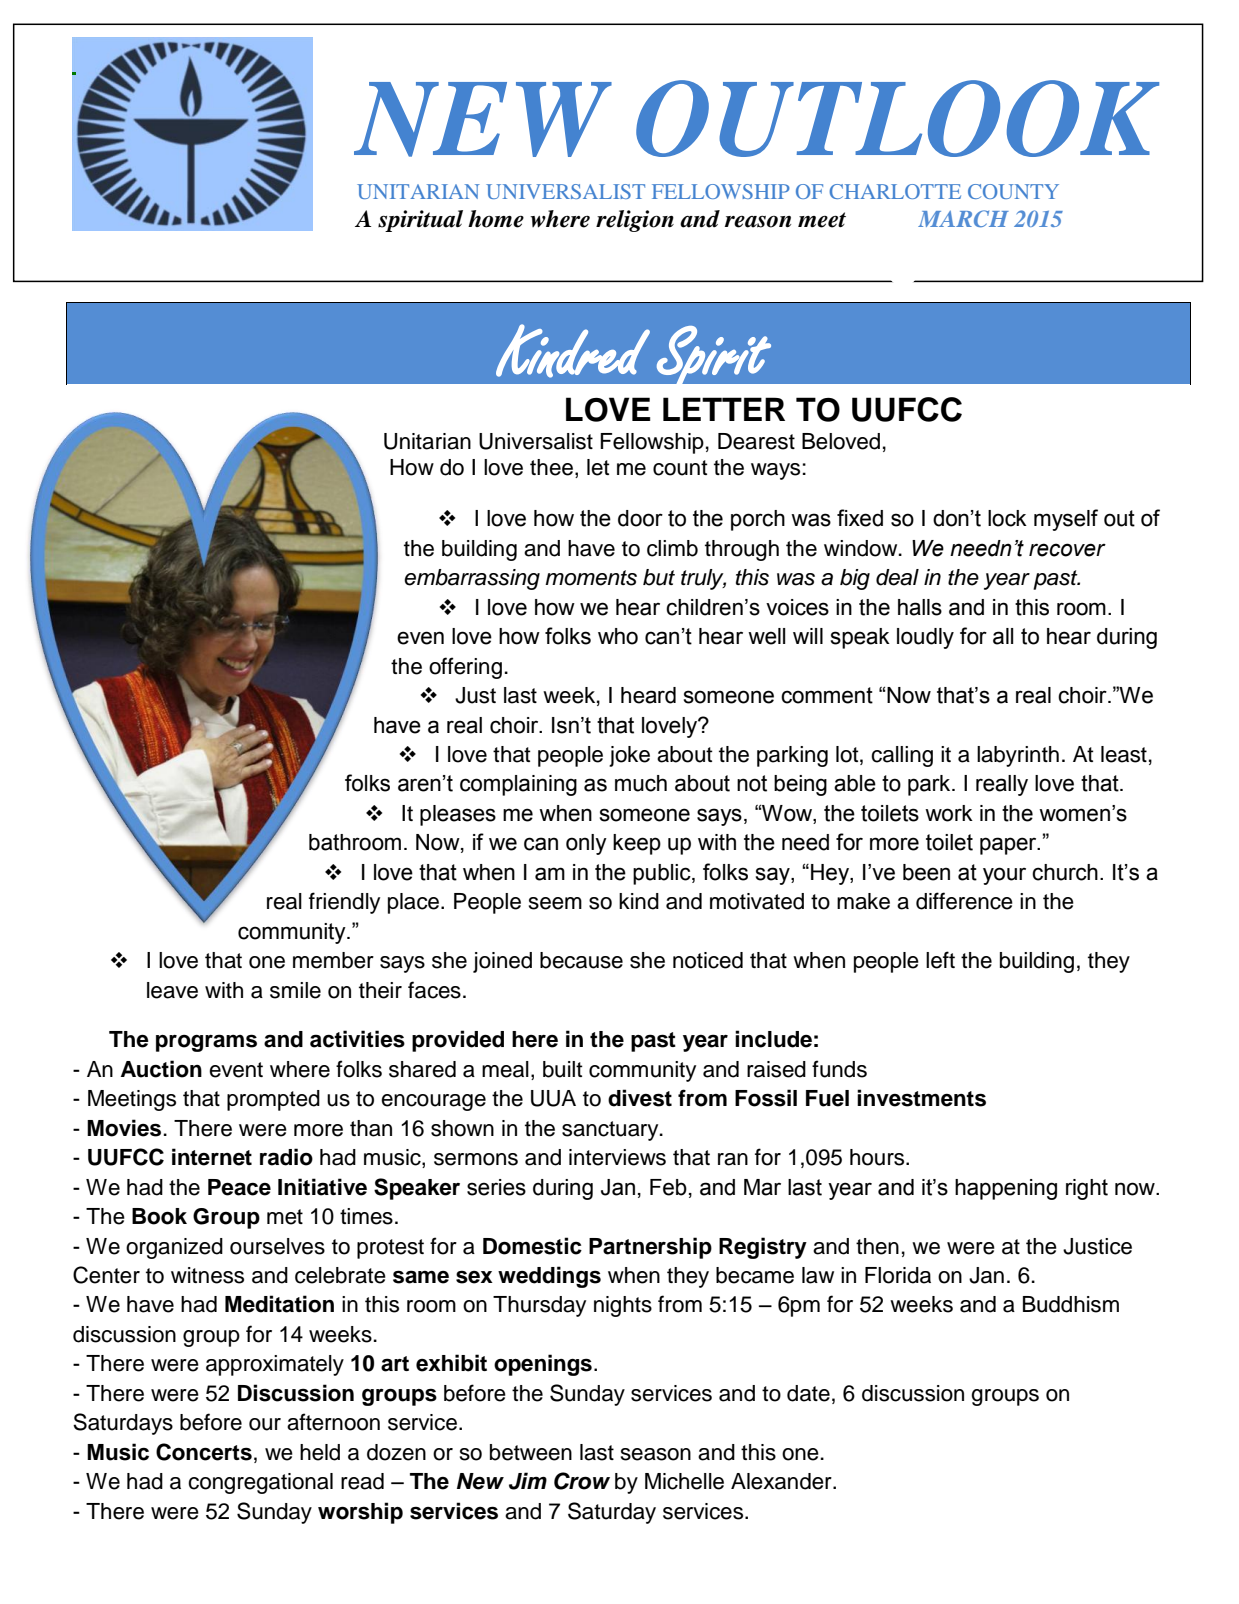 This image has width=1239, height=1604. Describe the element at coordinates (563, 1069) in the image. I see `built` at that location.
